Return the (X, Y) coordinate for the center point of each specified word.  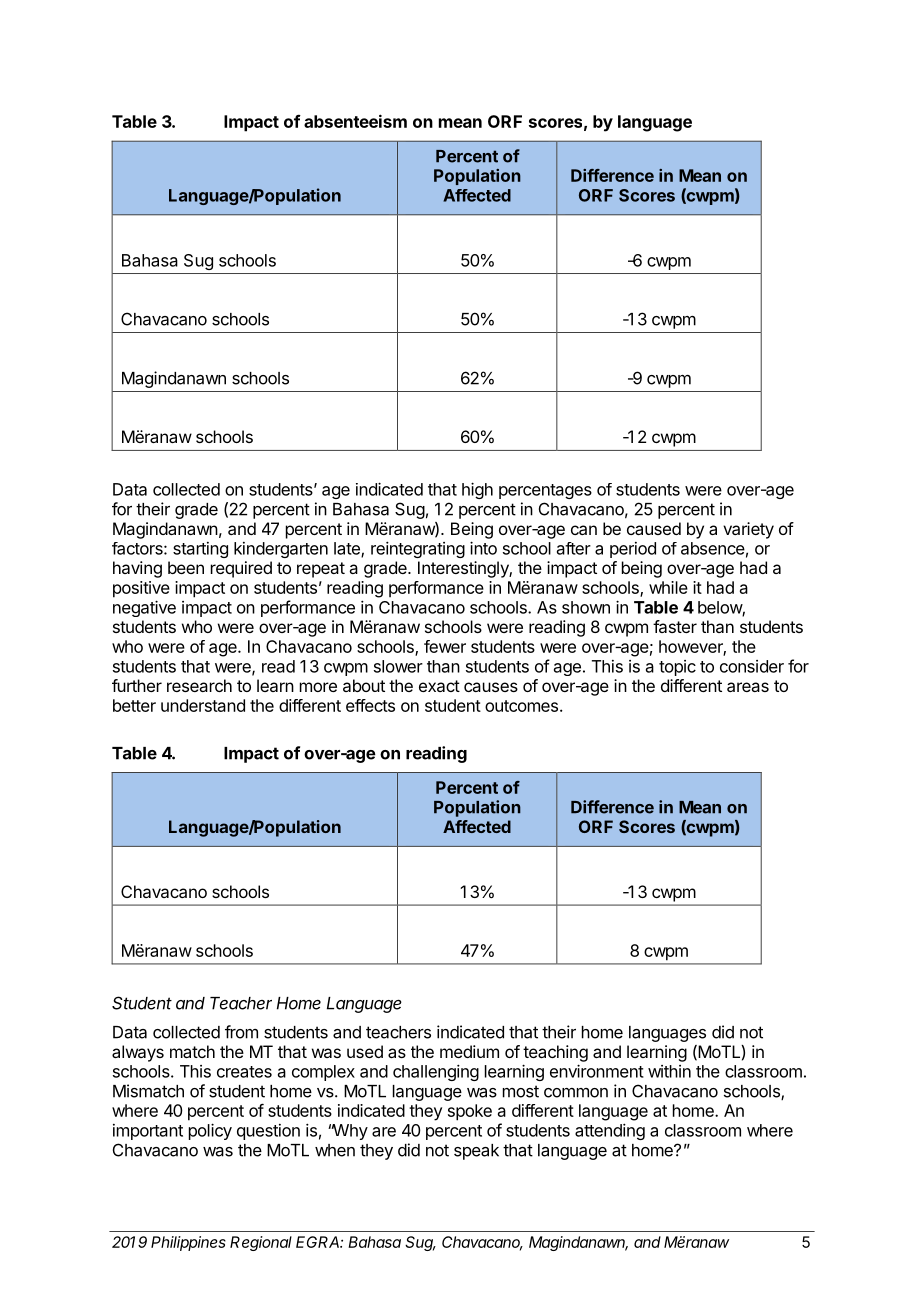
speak (476, 1152)
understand (203, 705)
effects (370, 705)
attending (610, 1131)
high (477, 490)
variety (748, 530)
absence (713, 548)
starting (200, 550)
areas (748, 687)
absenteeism (355, 121)
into (483, 548)
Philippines (188, 1243)
